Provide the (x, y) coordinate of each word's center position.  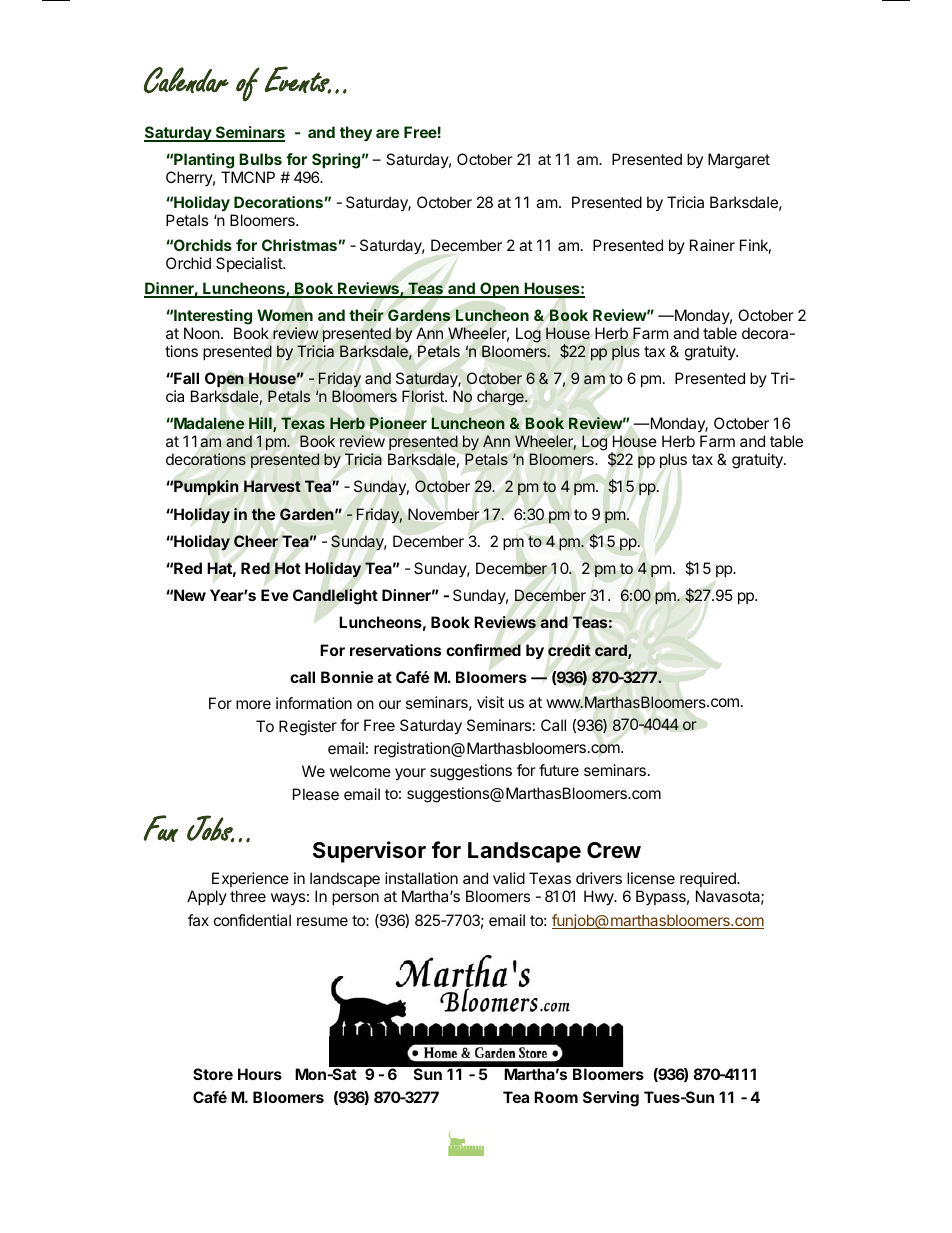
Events (298, 80)
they (356, 134)
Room (556, 1097)
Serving (611, 1099)
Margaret (739, 161)
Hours (260, 1074)
